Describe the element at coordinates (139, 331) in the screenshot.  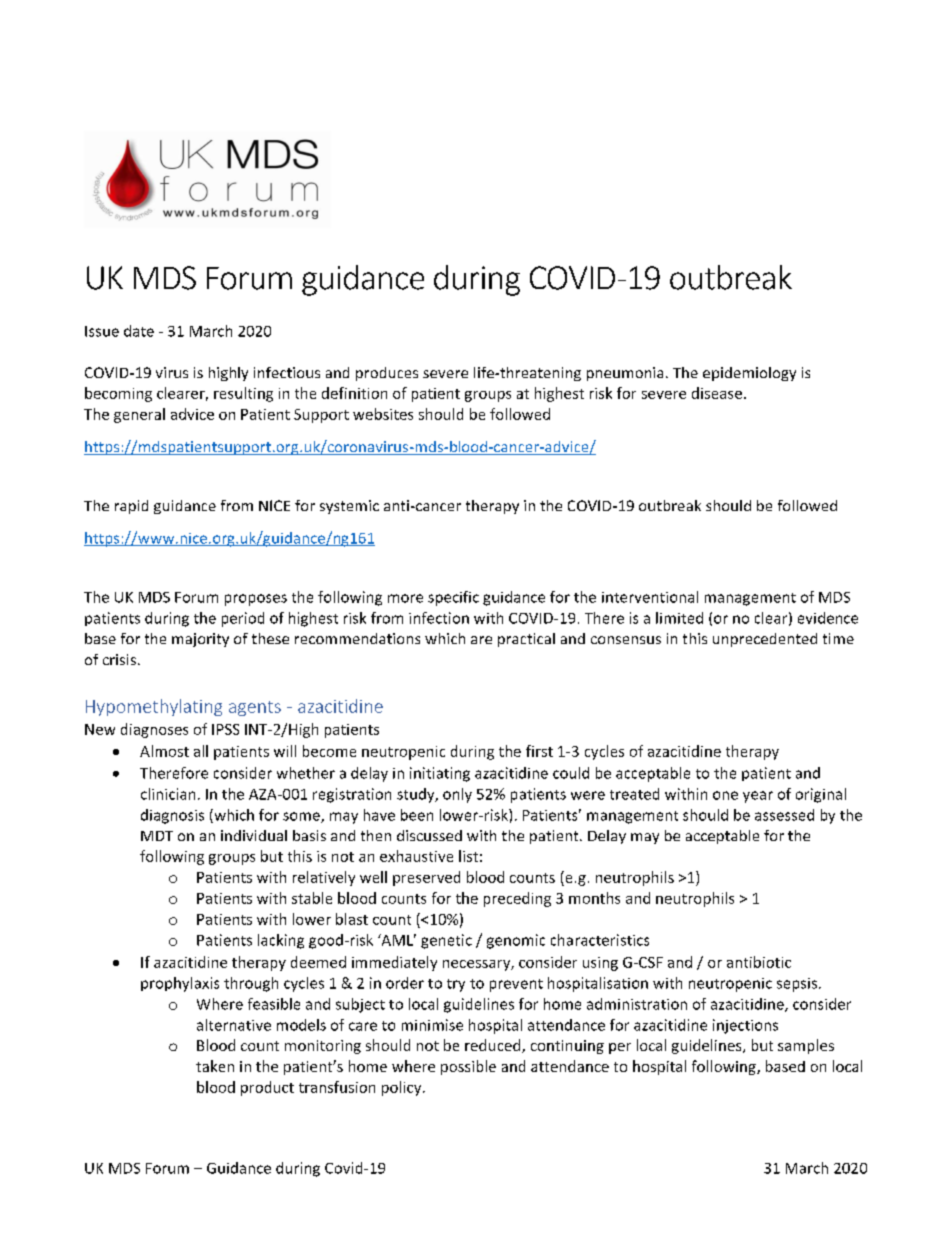
I see `date` at that location.
